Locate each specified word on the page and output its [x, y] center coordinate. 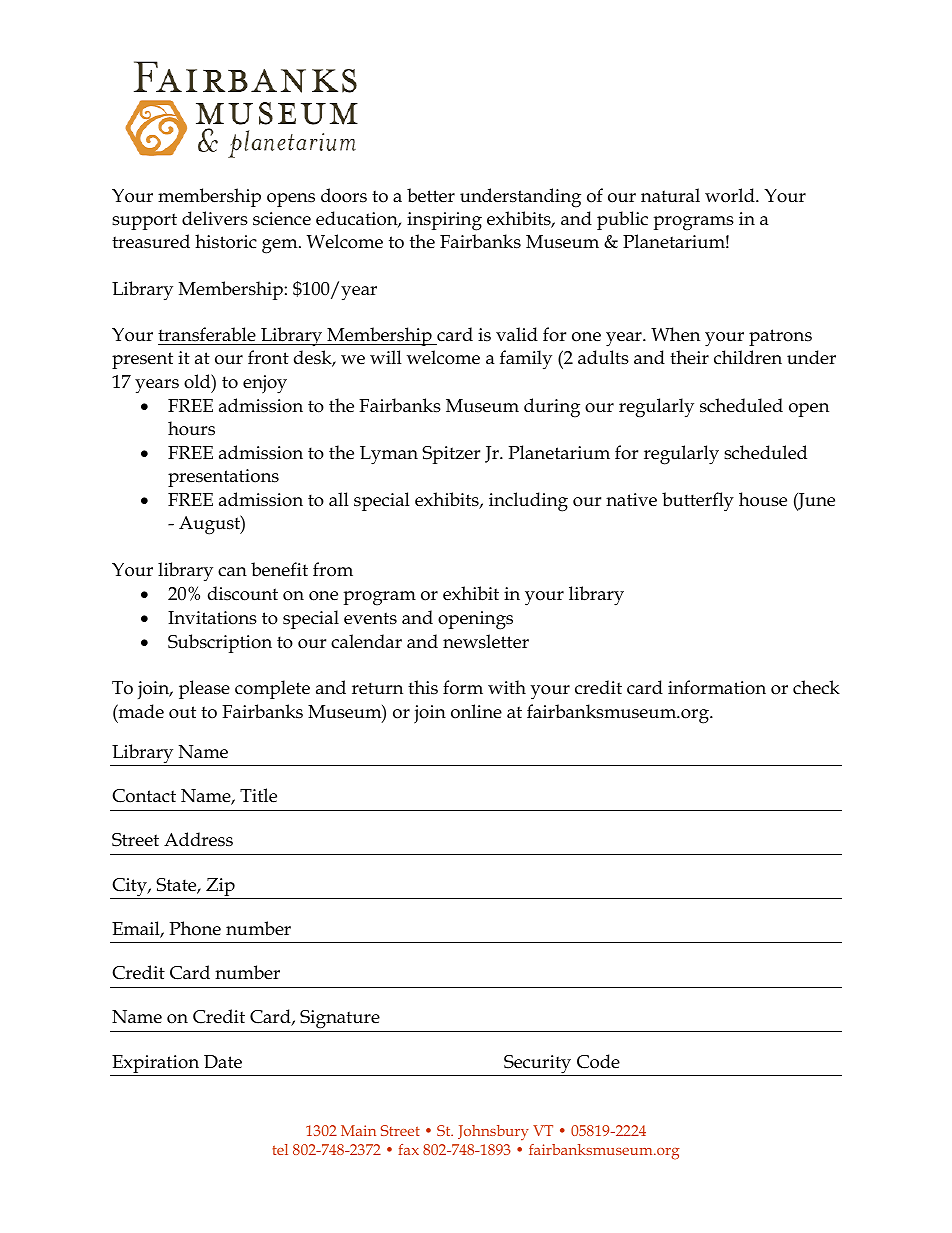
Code [598, 1061]
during [552, 408]
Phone [195, 928]
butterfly [698, 502]
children [748, 357]
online [476, 711]
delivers [215, 218]
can [232, 572]
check [816, 687]
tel [280, 1149]
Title [258, 795]
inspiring [444, 221]
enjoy [265, 384]
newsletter [486, 641]
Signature [340, 1021]
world [731, 195]
